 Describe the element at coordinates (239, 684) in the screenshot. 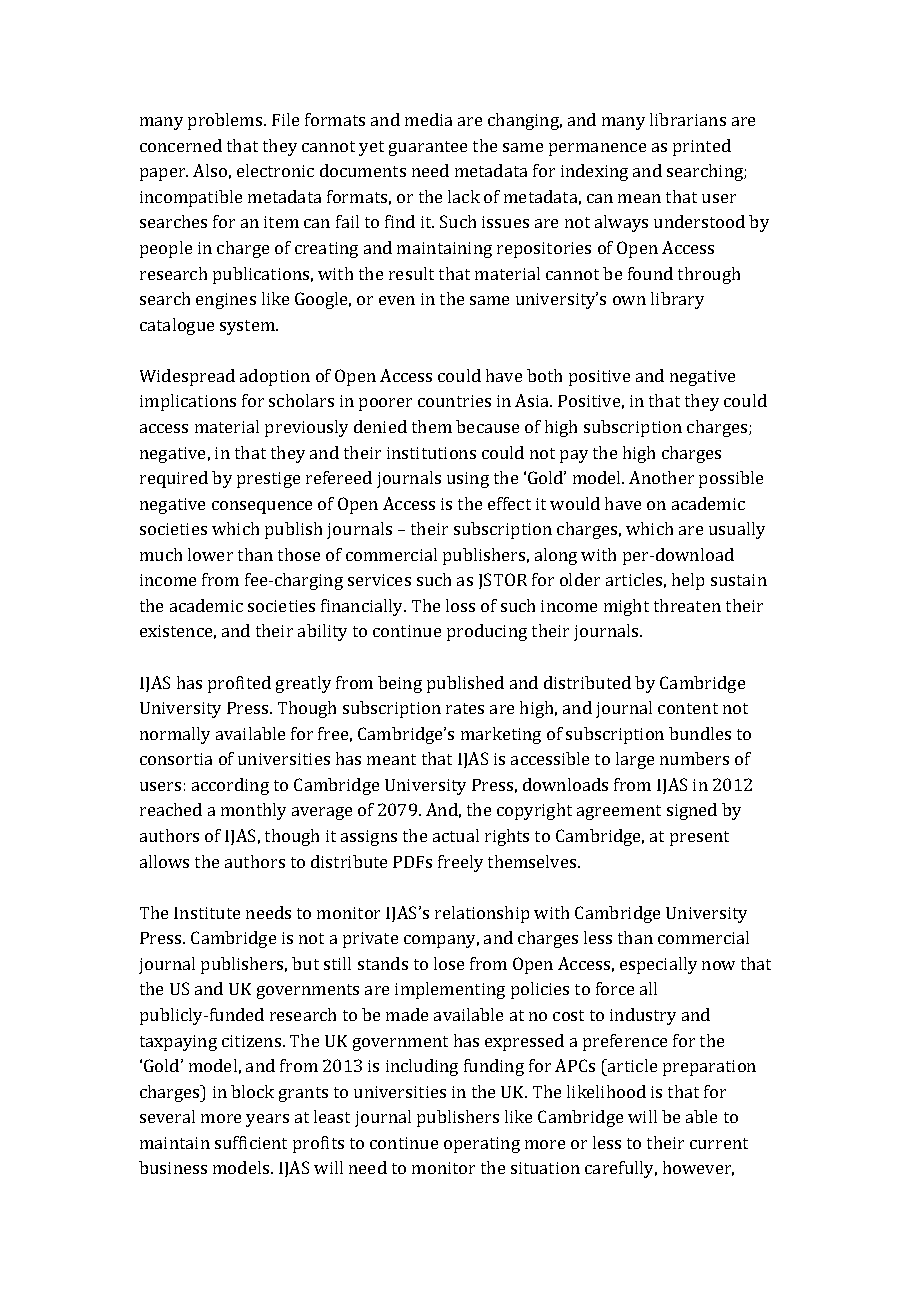

I see `profited` at that location.
